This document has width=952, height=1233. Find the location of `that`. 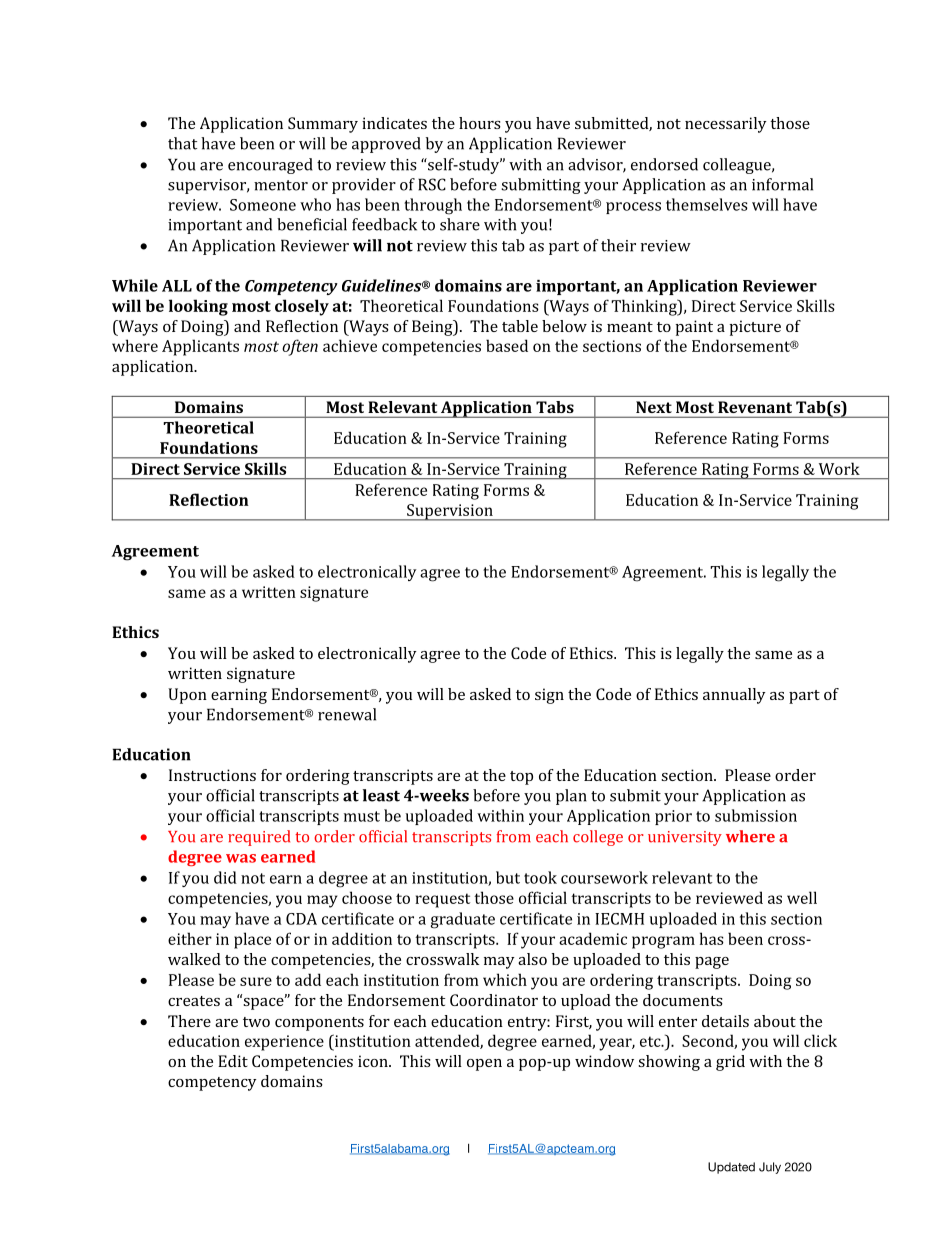

that is located at coordinates (182, 143).
